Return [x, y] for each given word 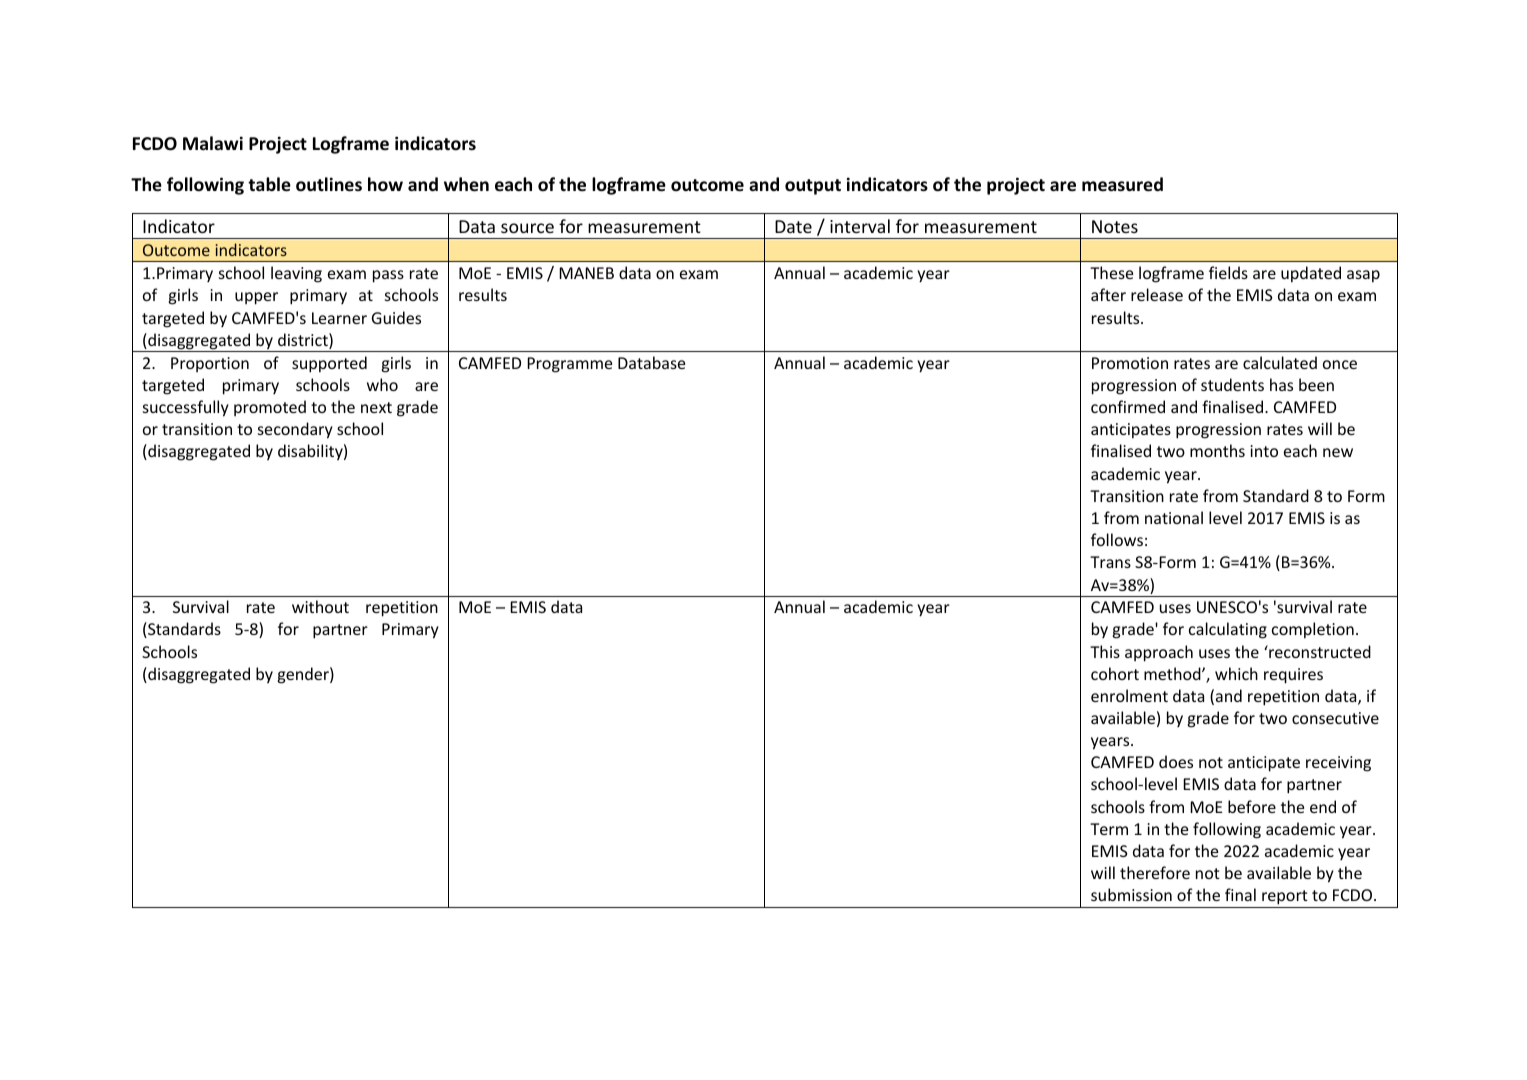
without [320, 606]
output [813, 187]
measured [1122, 184]
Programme [569, 365]
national [1174, 517]
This [1105, 651]
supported [329, 364]
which [1236, 673]
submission [1131, 894]
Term [1109, 829]
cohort [1115, 673]
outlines [329, 184]
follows [1117, 539]
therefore [1155, 872]
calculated [1280, 362]
